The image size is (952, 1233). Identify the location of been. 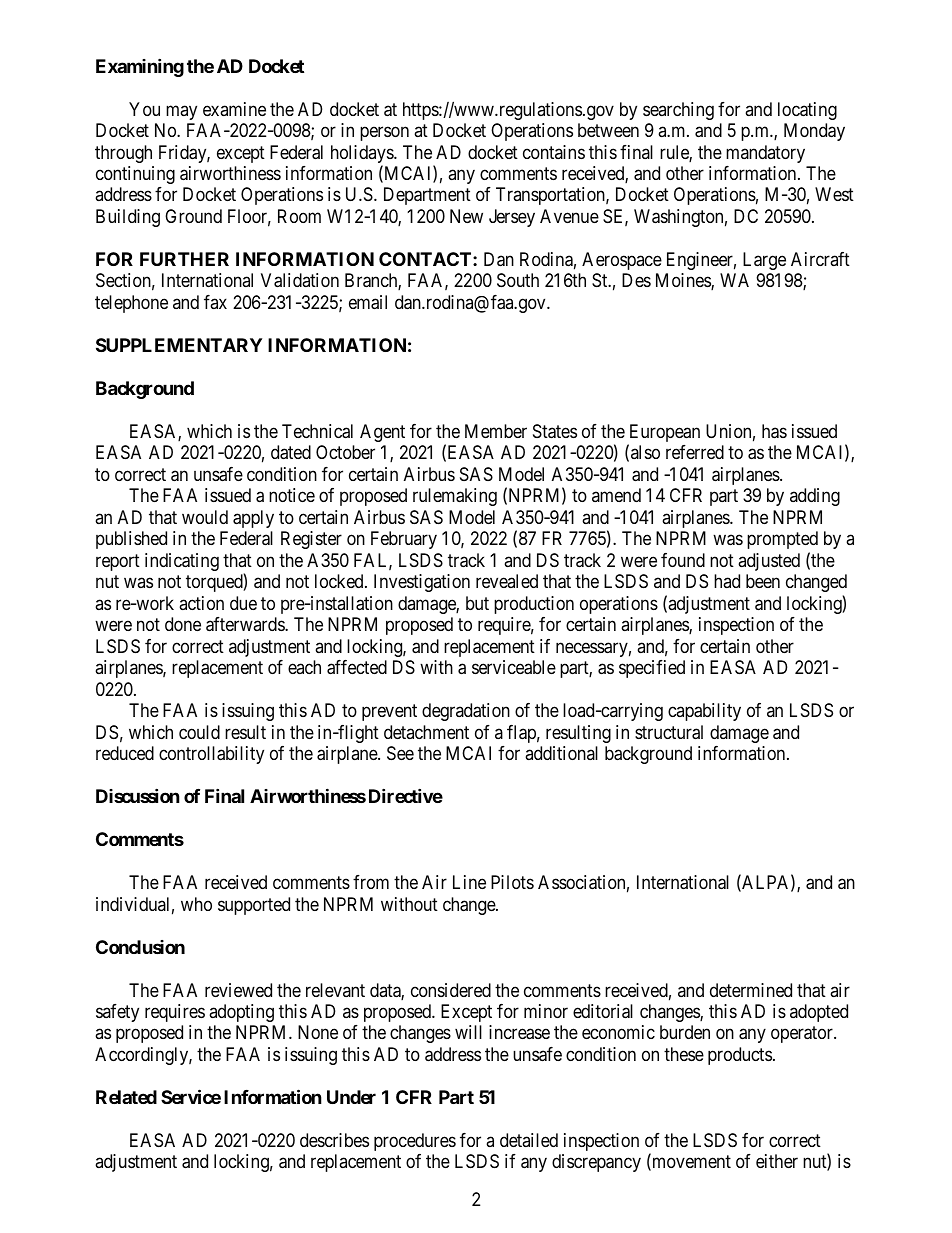
(763, 581).
